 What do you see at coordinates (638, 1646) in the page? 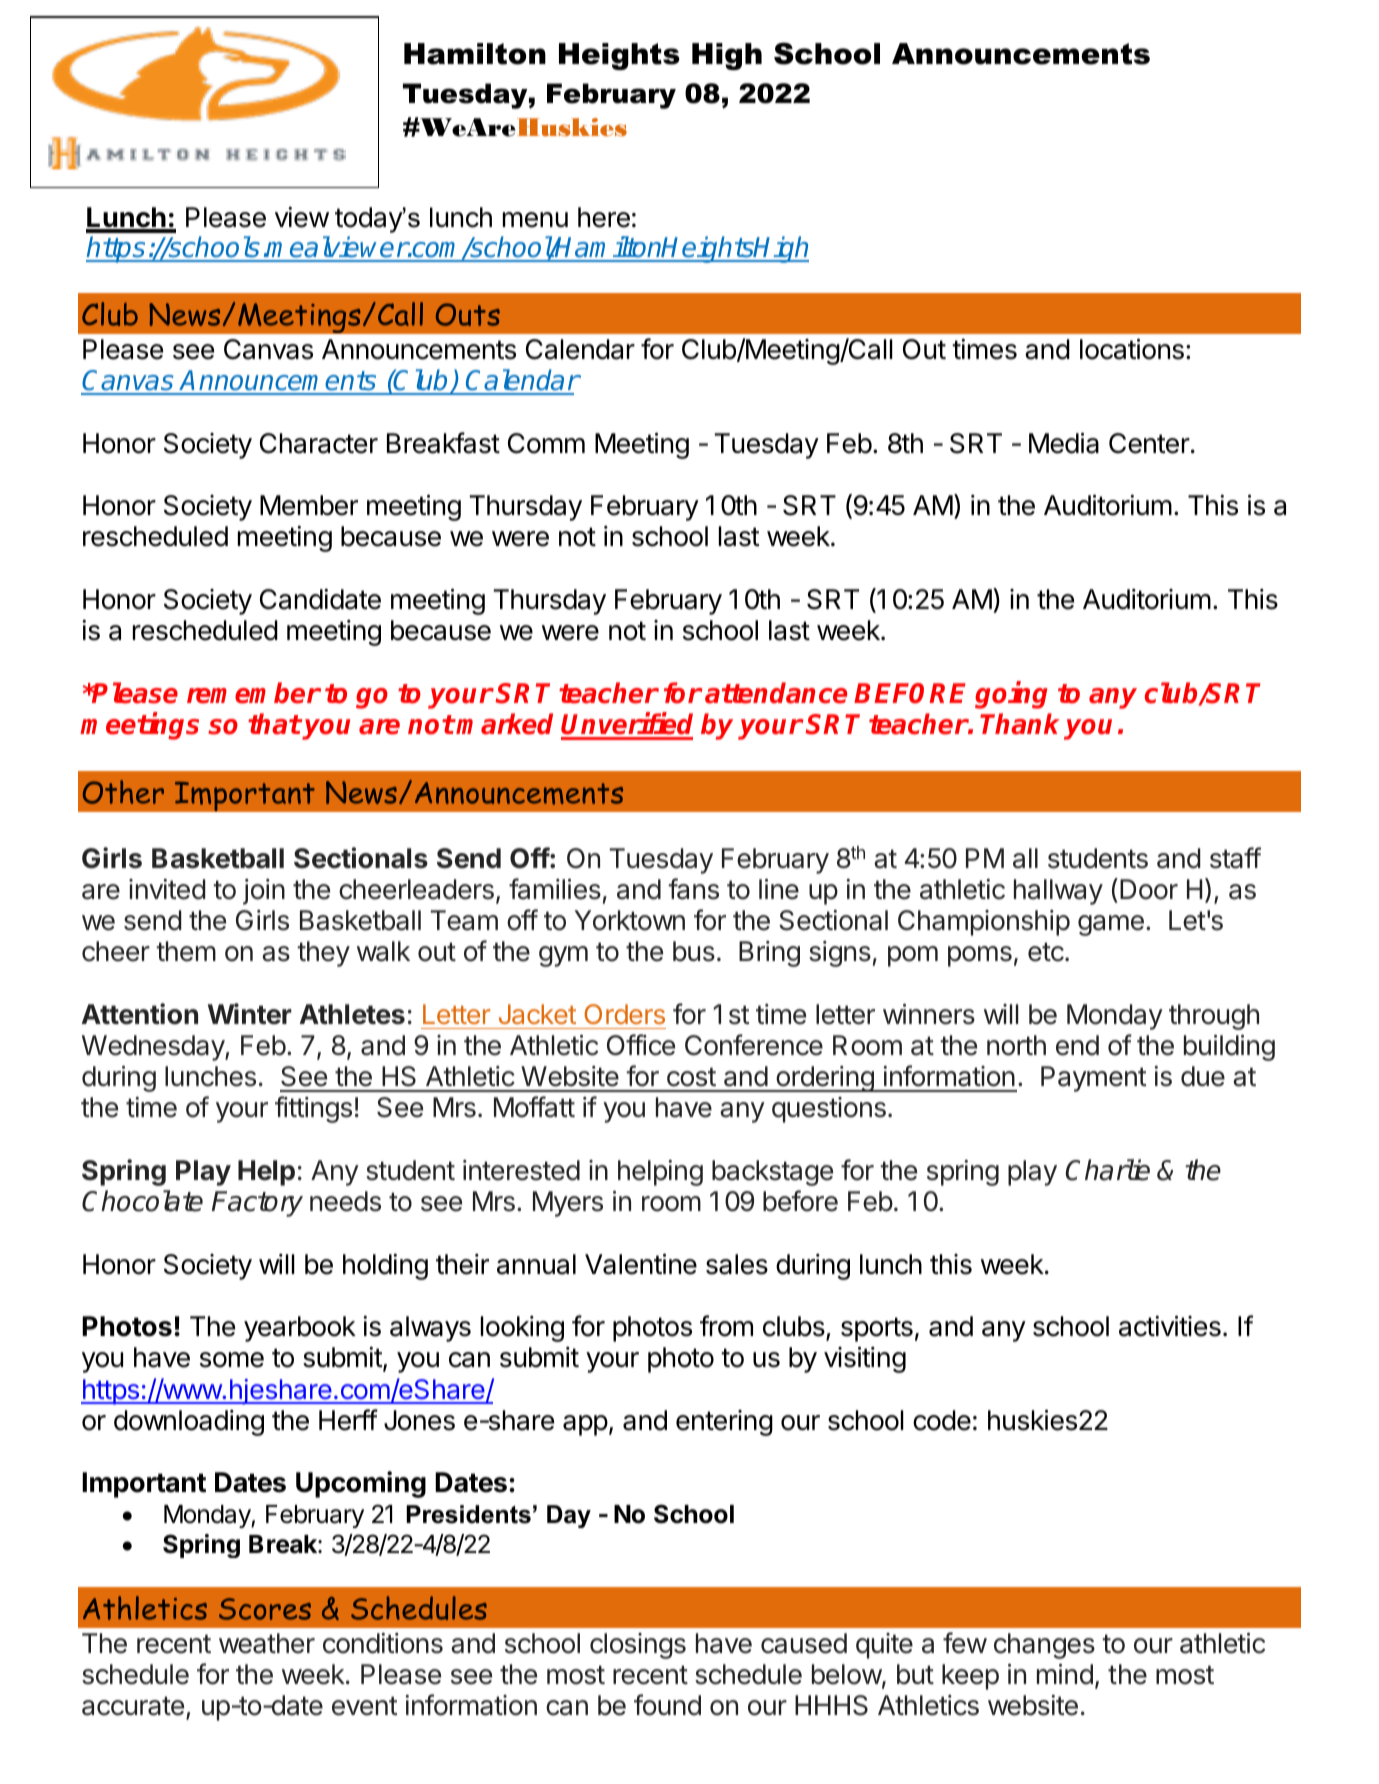
I see `closings` at bounding box center [638, 1646].
